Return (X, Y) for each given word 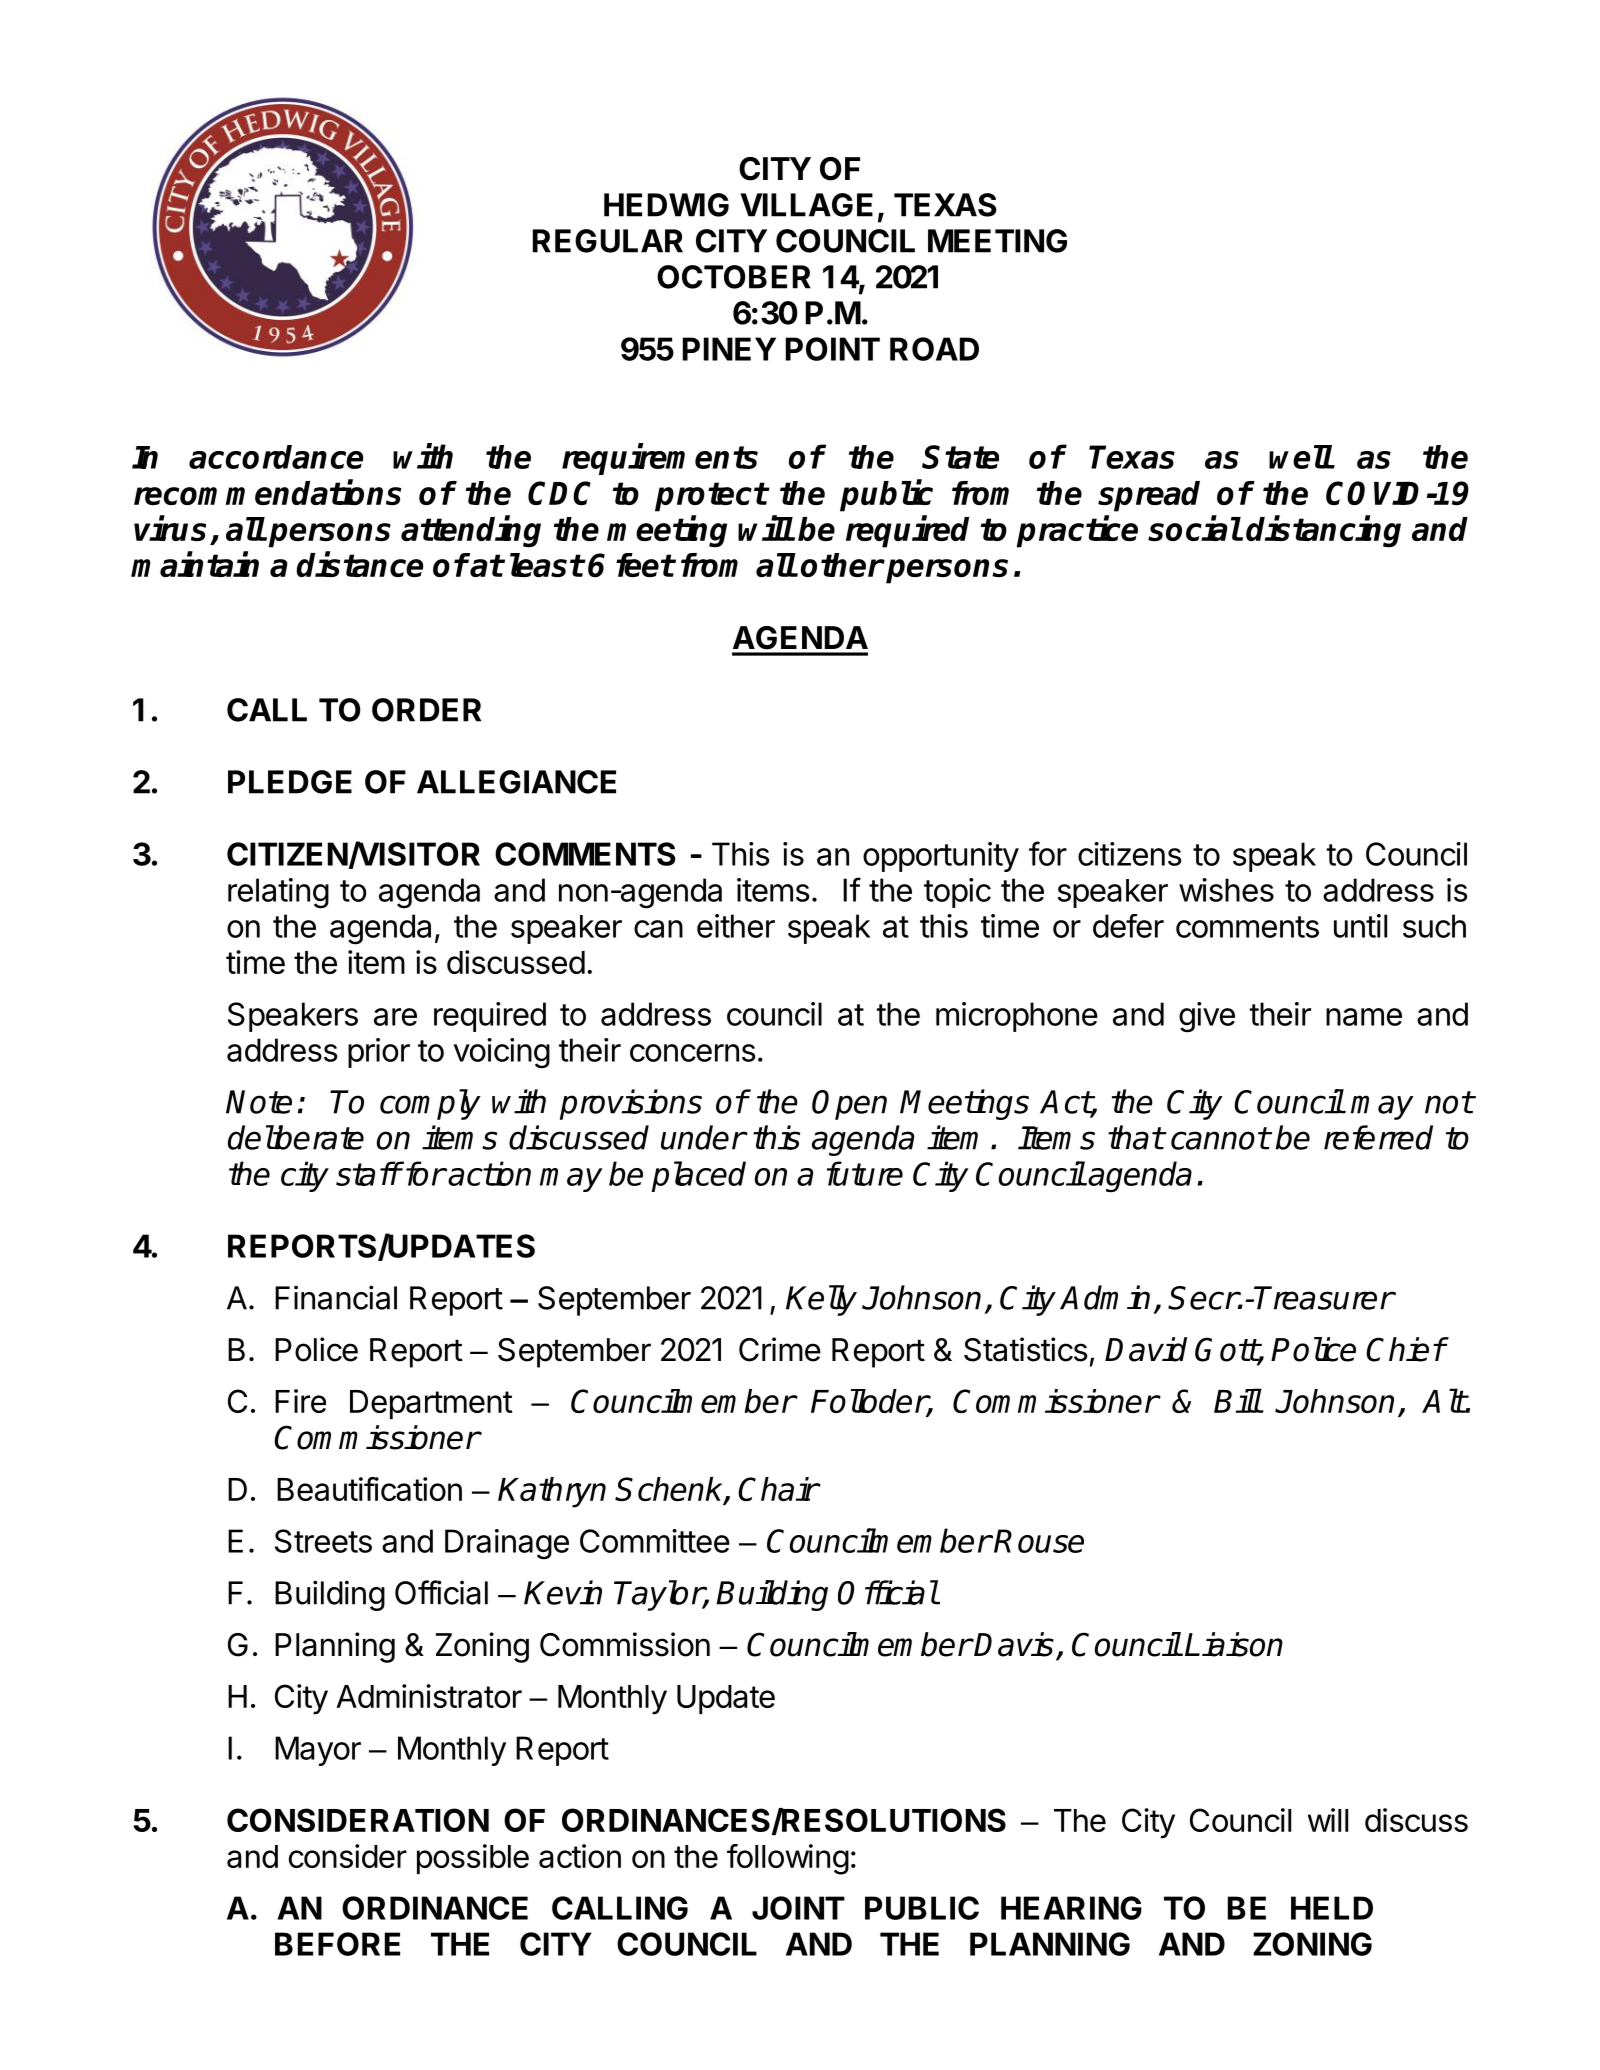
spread (1149, 496)
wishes (1226, 890)
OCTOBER (734, 277)
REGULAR (608, 241)
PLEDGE (290, 782)
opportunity (941, 857)
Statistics (1025, 1349)
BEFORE (337, 1944)
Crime (780, 1349)
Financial (336, 1297)
